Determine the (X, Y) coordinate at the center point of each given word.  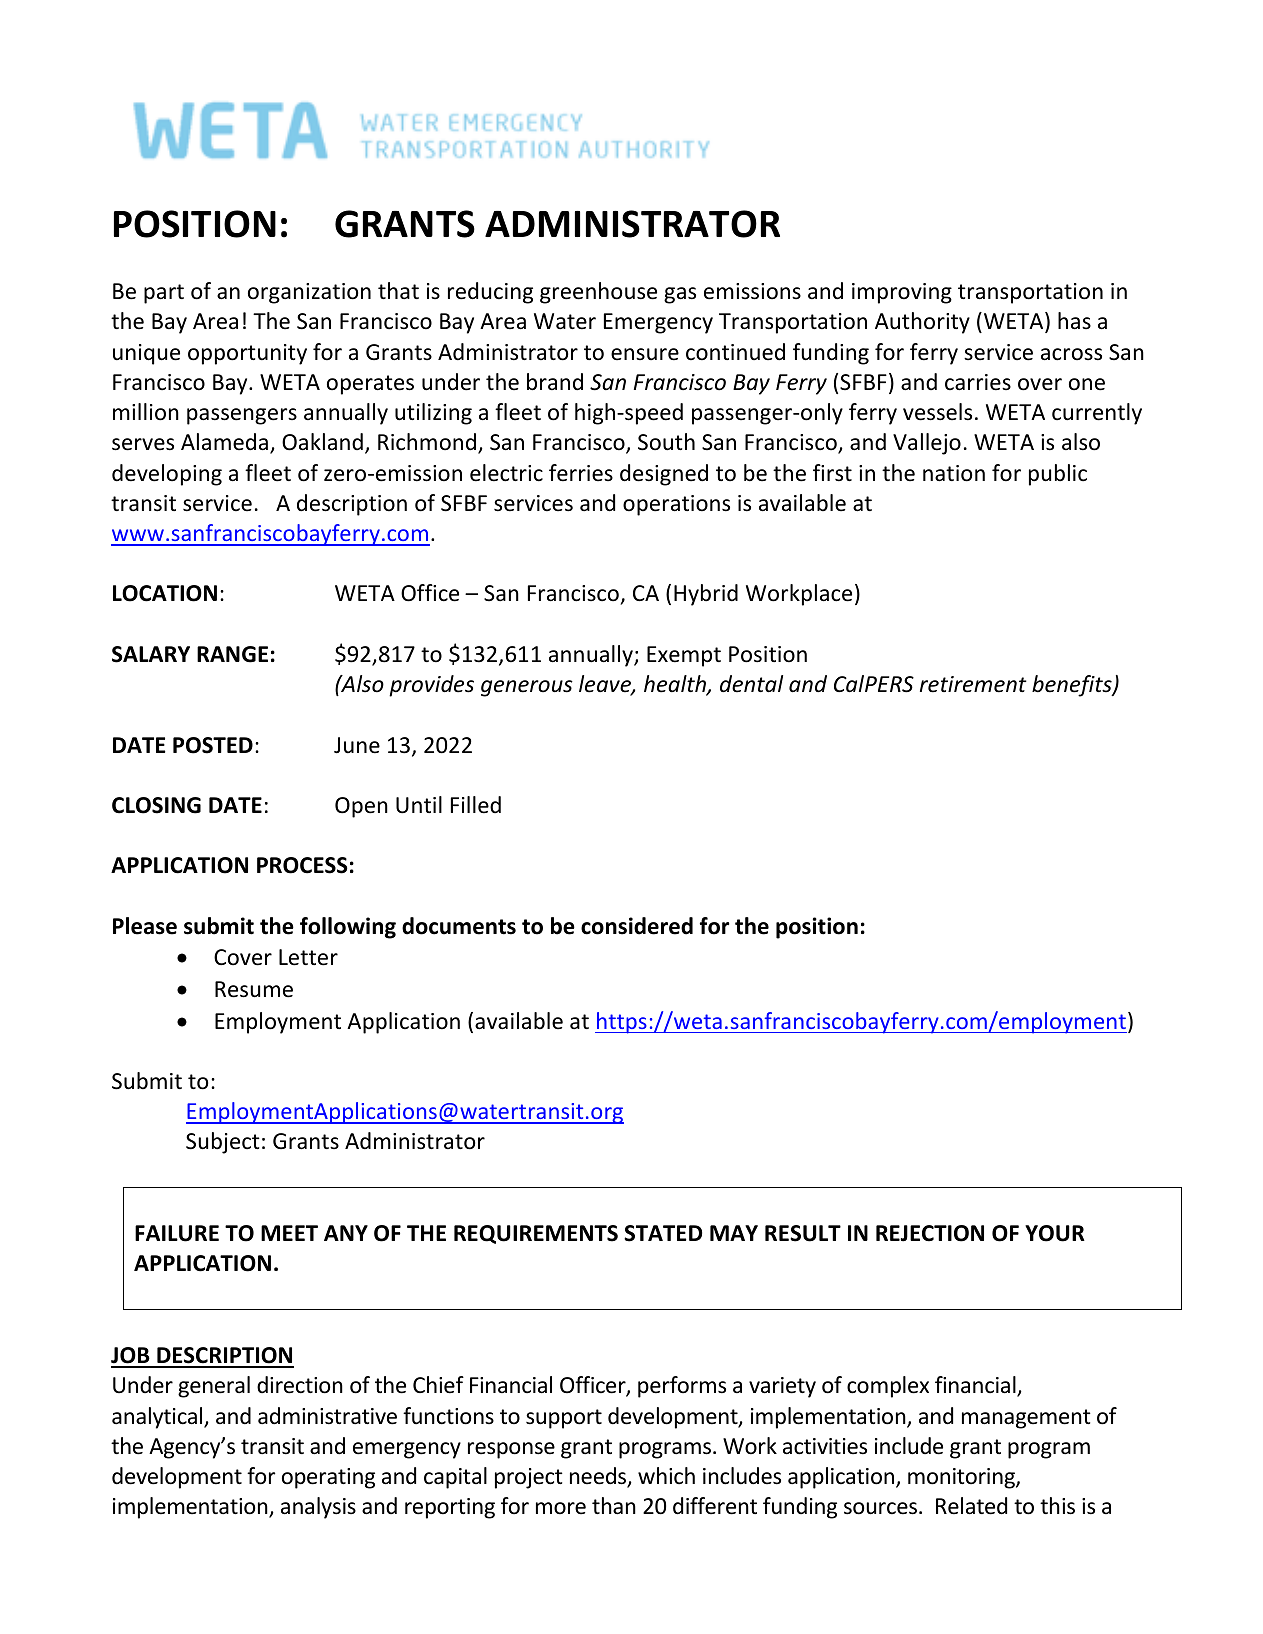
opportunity (247, 354)
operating (328, 1478)
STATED (663, 1233)
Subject (223, 1143)
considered (637, 926)
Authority (922, 323)
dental (751, 684)
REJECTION (930, 1233)
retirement (973, 684)
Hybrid (706, 595)
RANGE (232, 654)
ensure (645, 354)
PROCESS (302, 865)
